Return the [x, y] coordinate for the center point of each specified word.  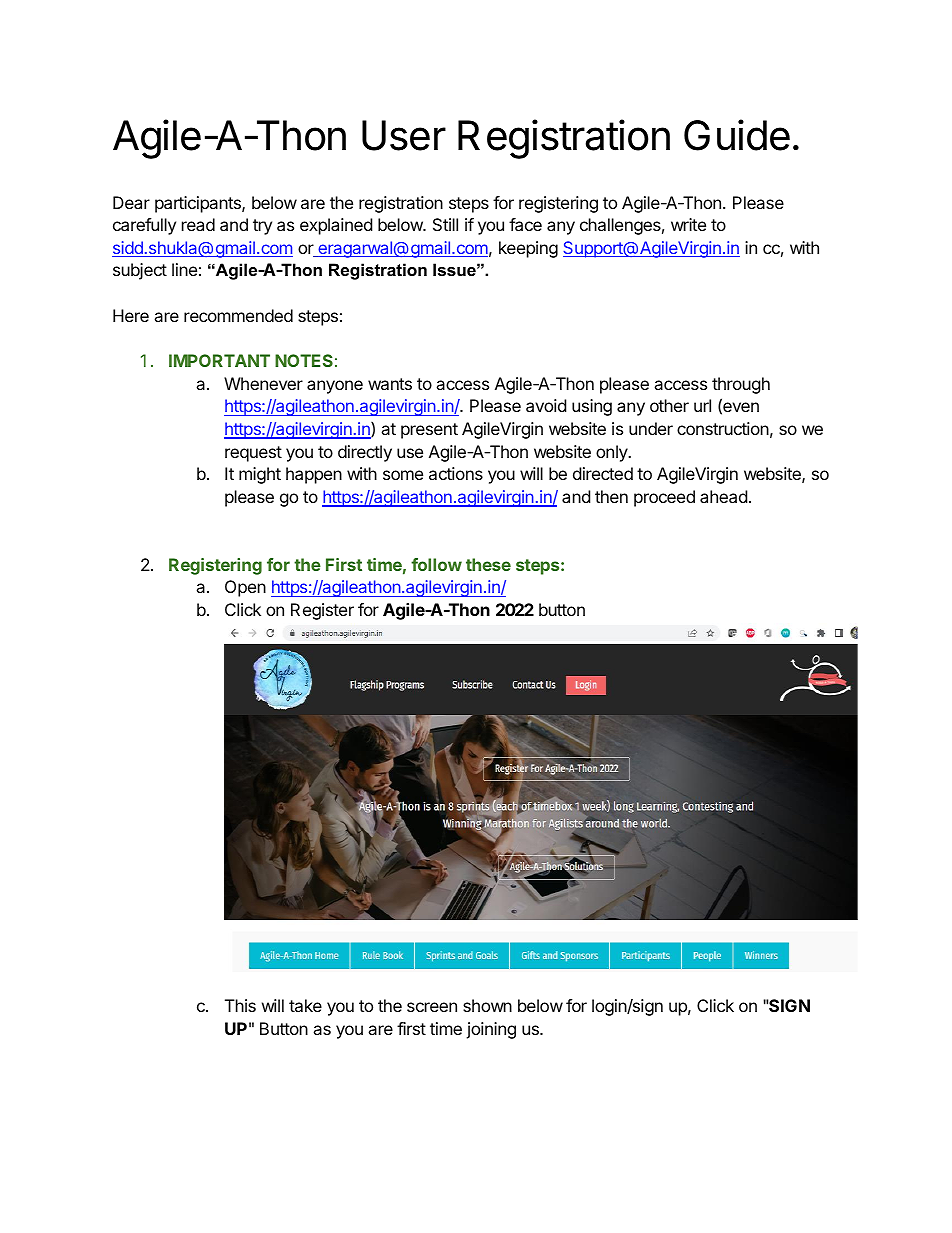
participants [199, 204]
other [669, 405]
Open [245, 588]
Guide [737, 135]
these [488, 564]
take [305, 1005]
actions [456, 473]
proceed [664, 498]
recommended [238, 315]
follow [436, 564]
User [404, 135]
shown [487, 1005]
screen [432, 1007]
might [260, 475]
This [240, 1005]
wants [390, 384]
